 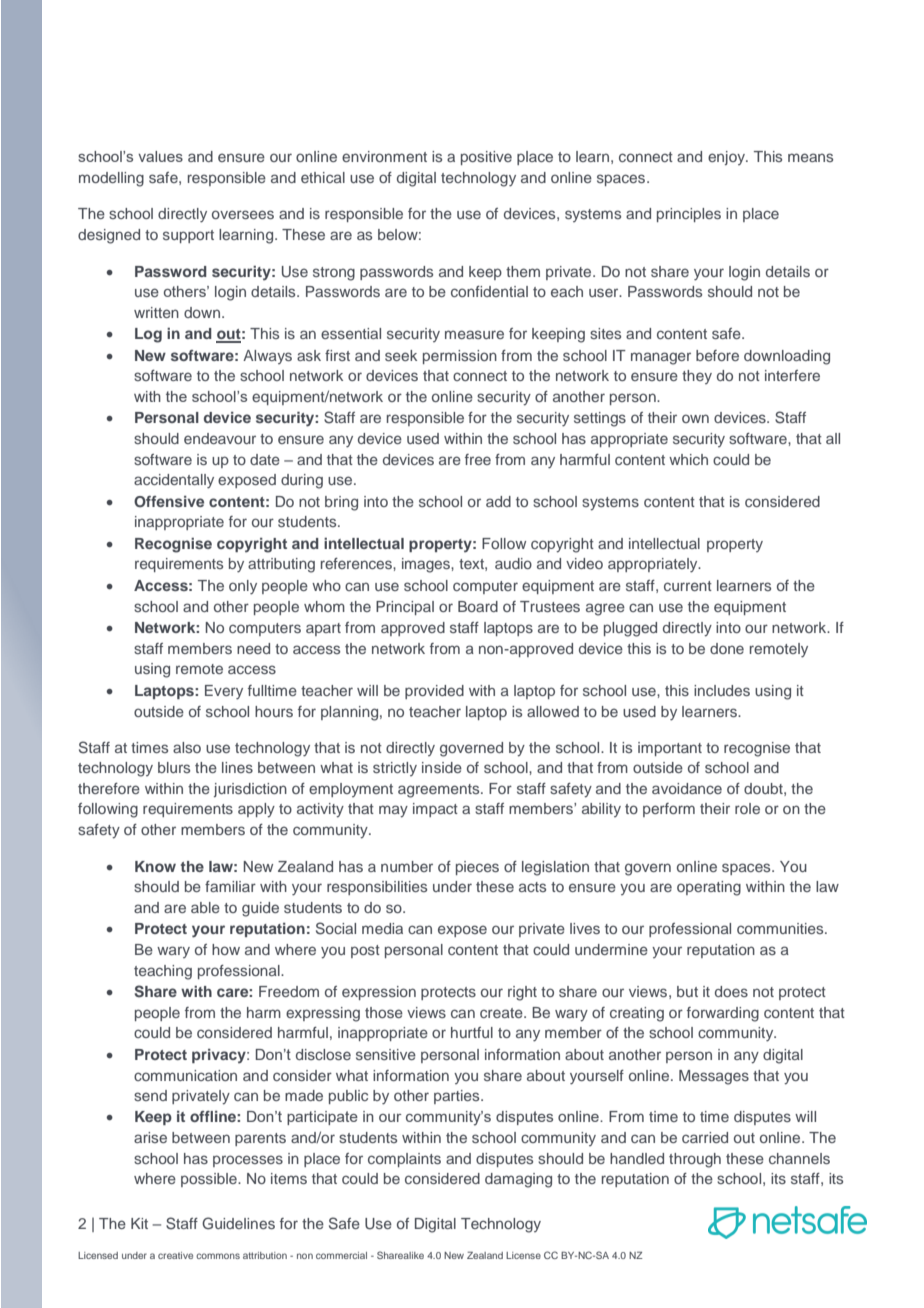 I want to click on only, so click(x=243, y=587).
